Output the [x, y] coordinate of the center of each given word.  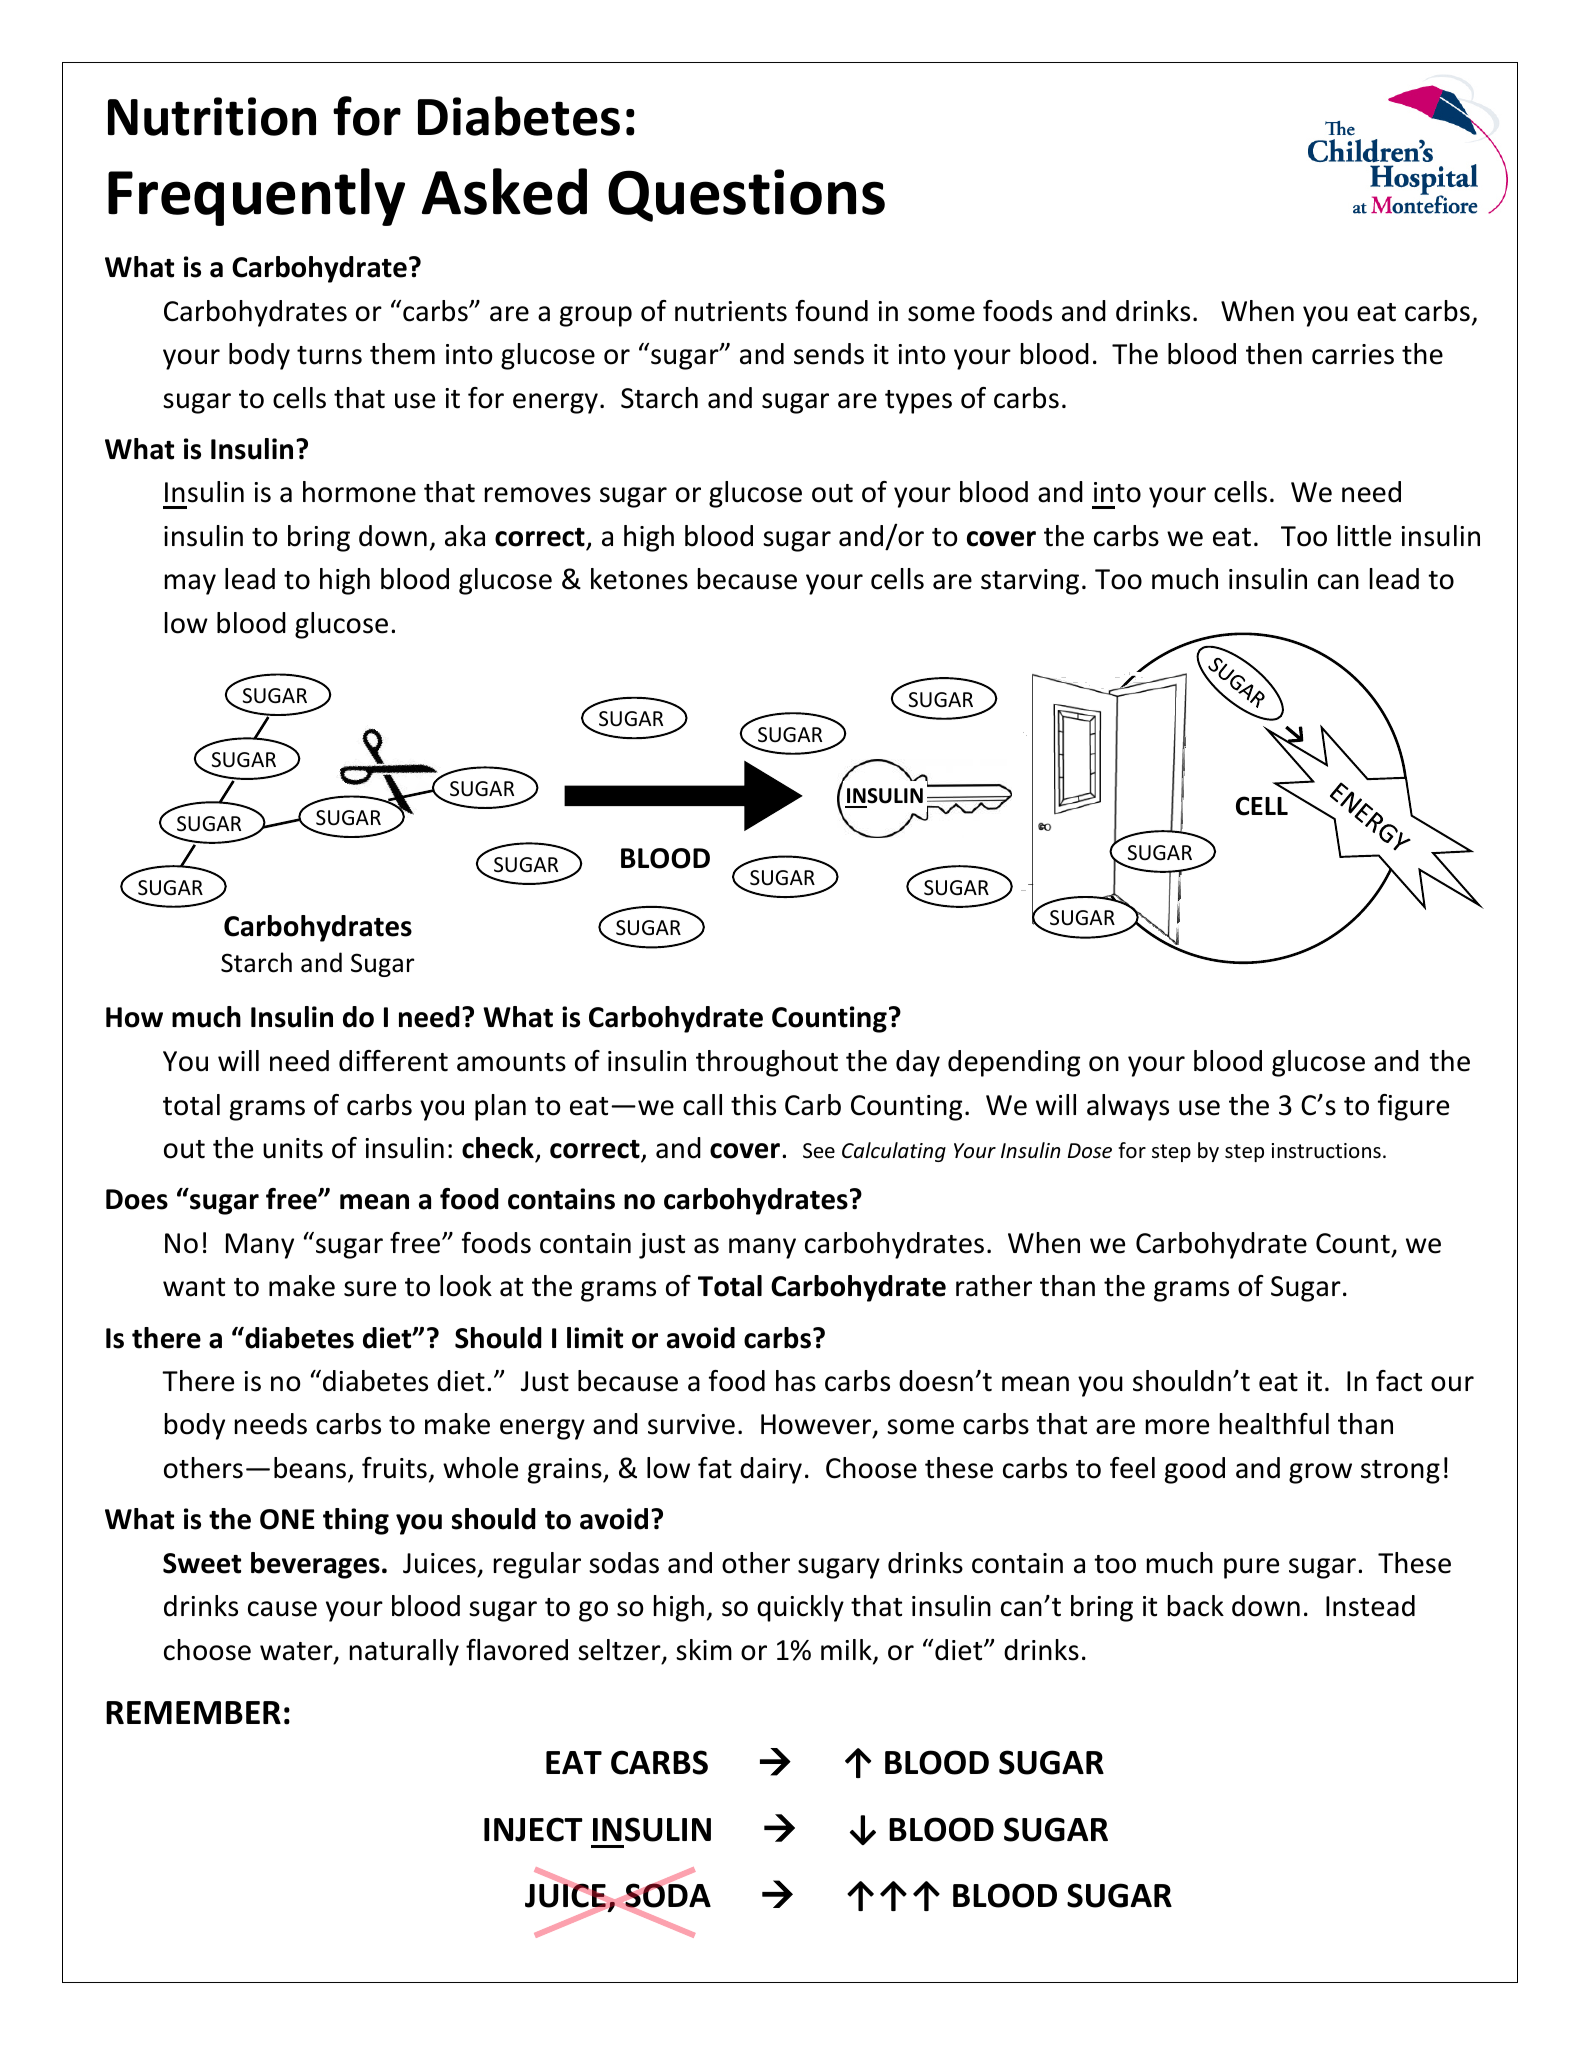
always [1128, 1107]
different [393, 1061]
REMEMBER [193, 1712]
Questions [746, 195]
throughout [767, 1063]
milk [847, 1651]
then [1274, 354]
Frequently [256, 197]
